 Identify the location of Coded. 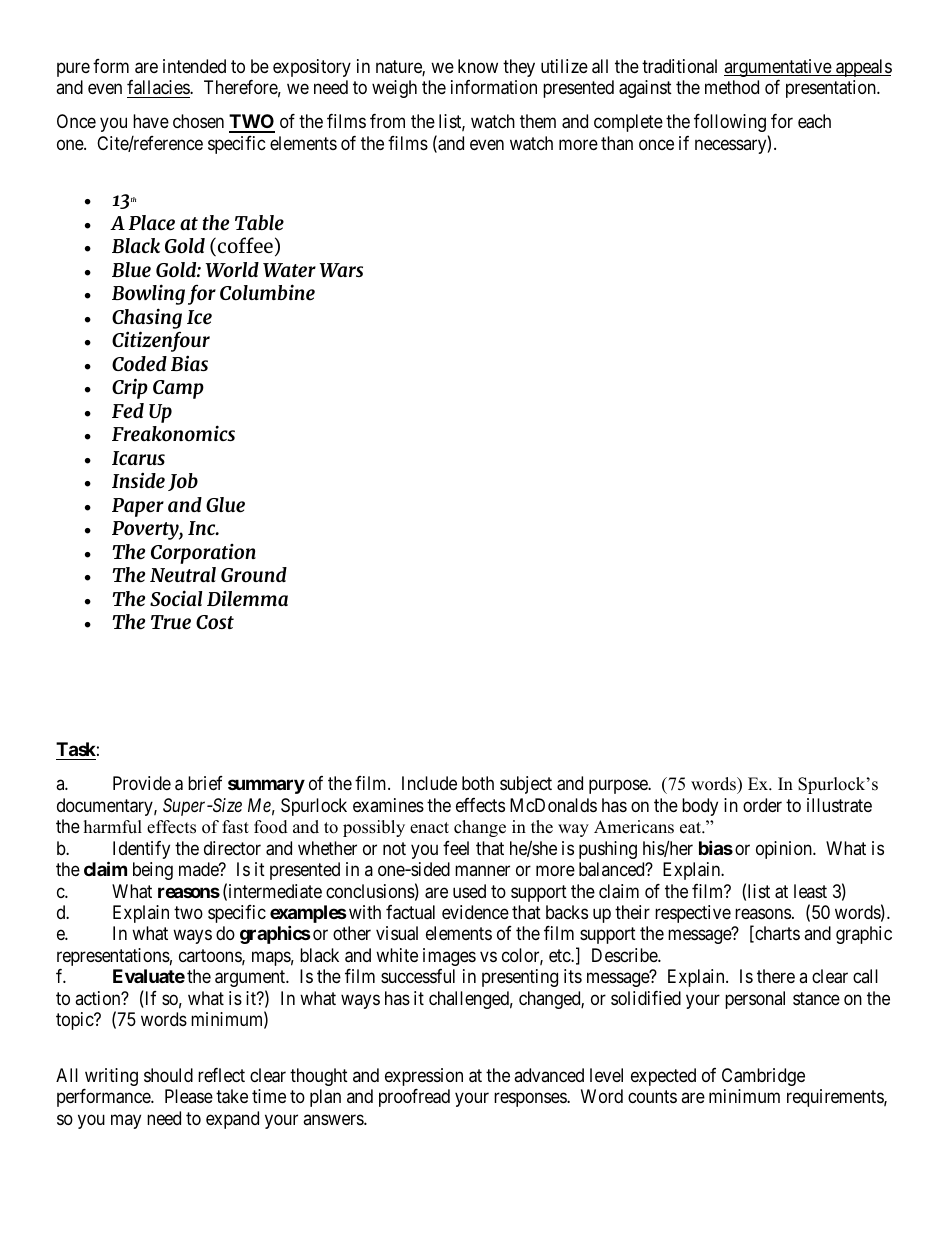
(139, 364).
